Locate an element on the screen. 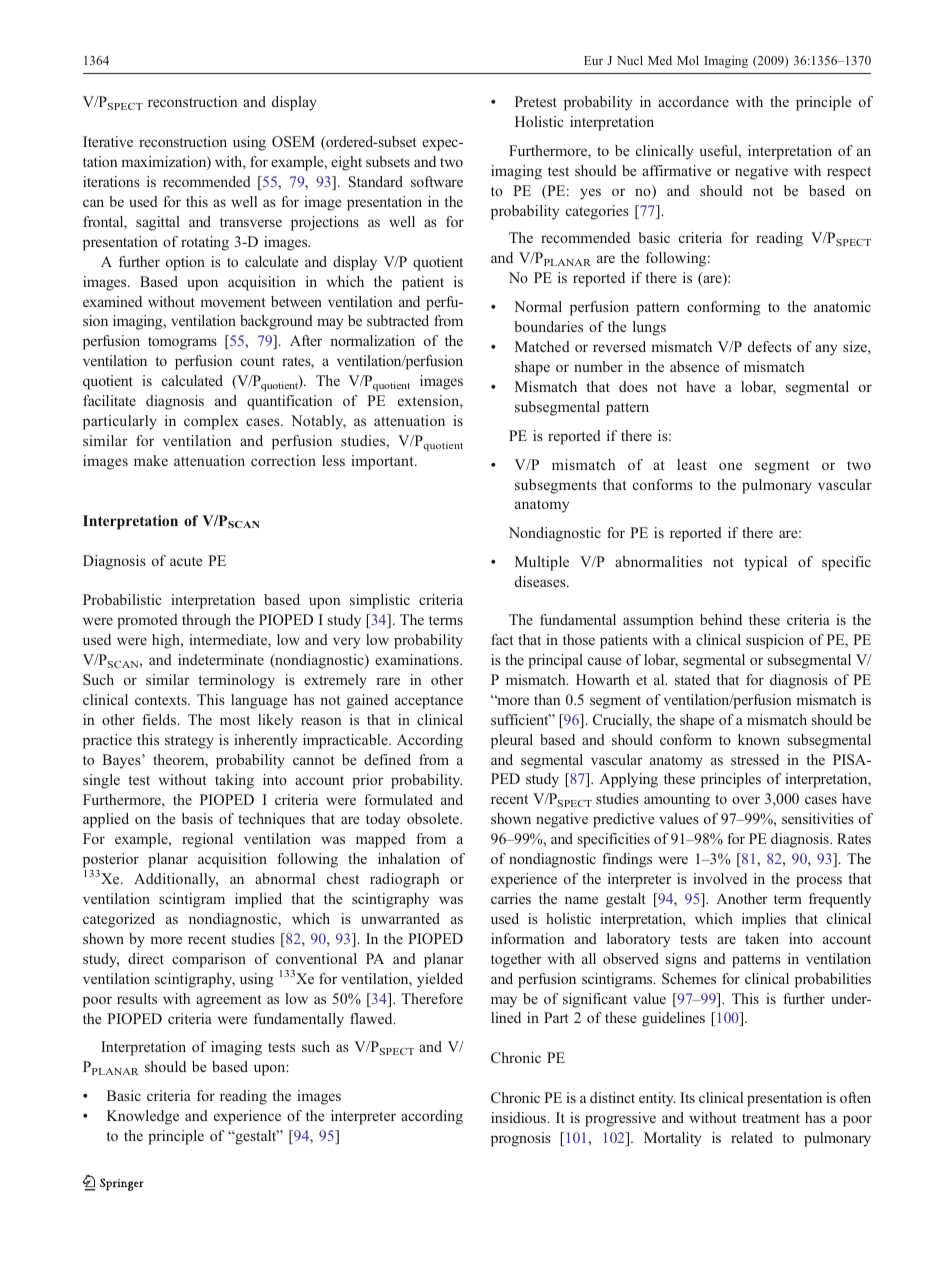  Iterative is located at coordinates (108, 141).
